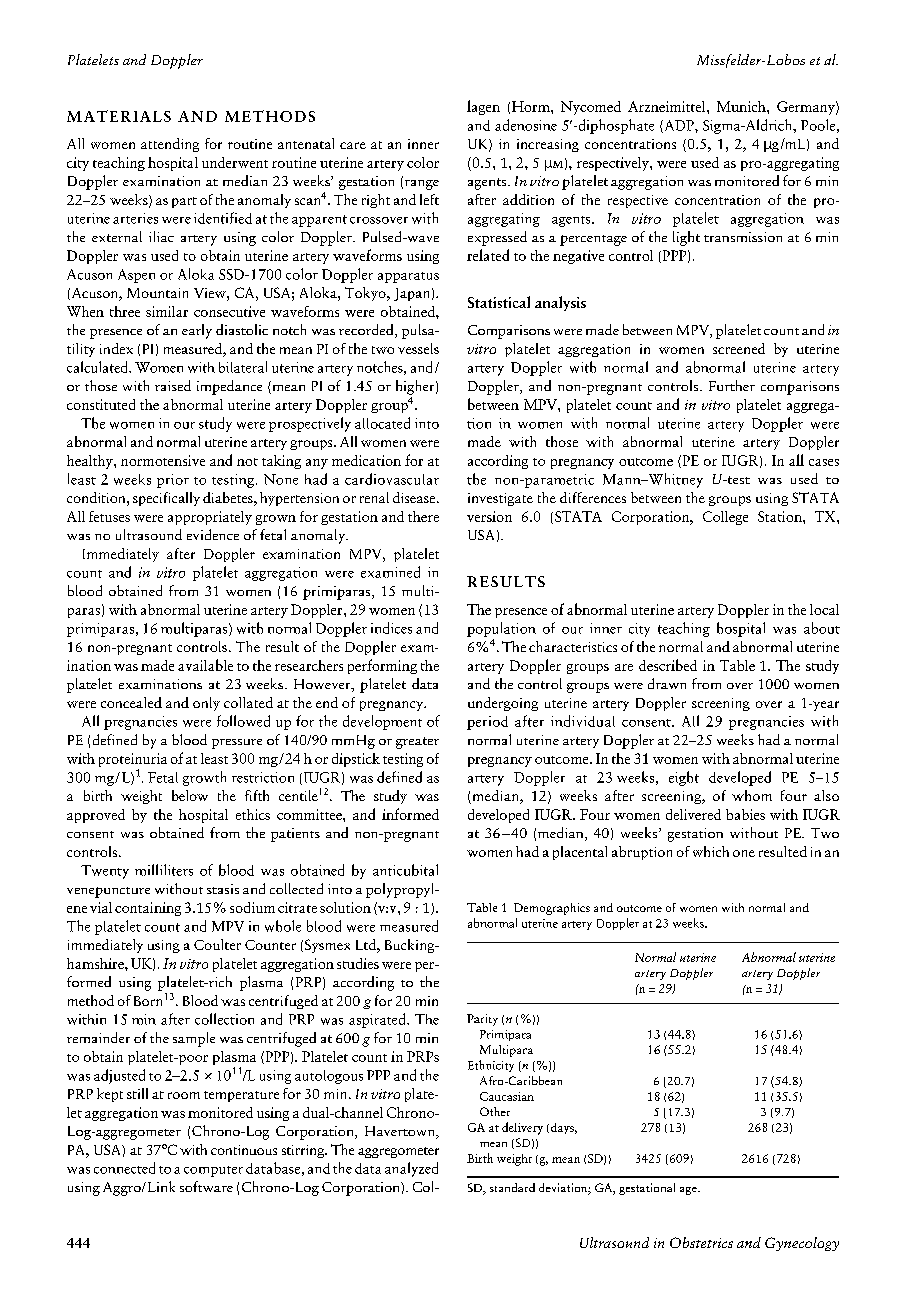 Image resolution: width=924 pixels, height=1308 pixels. What do you see at coordinates (742, 106) in the screenshot?
I see `Munich` at bounding box center [742, 106].
